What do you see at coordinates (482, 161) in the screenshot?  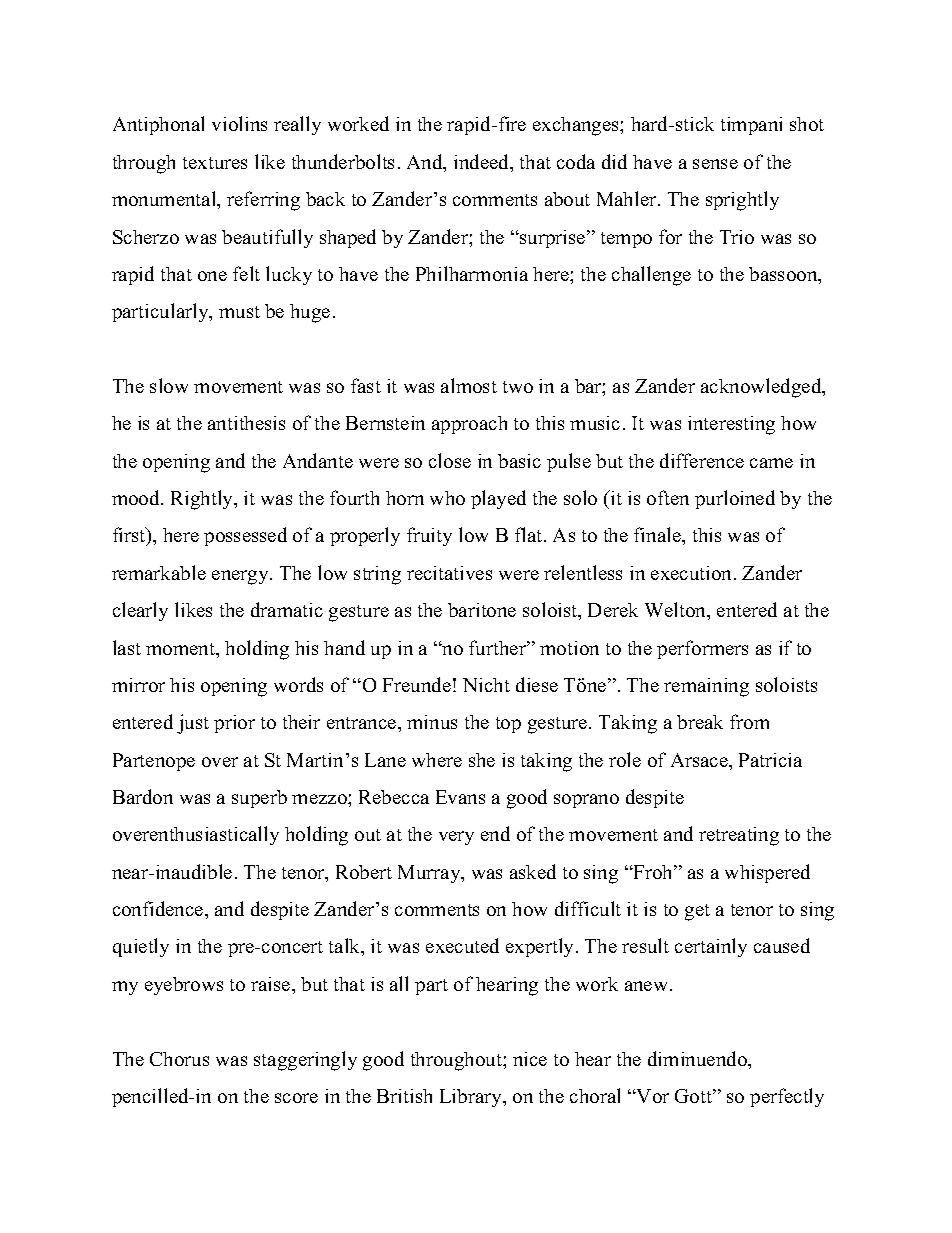 I see `indeed` at bounding box center [482, 161].
